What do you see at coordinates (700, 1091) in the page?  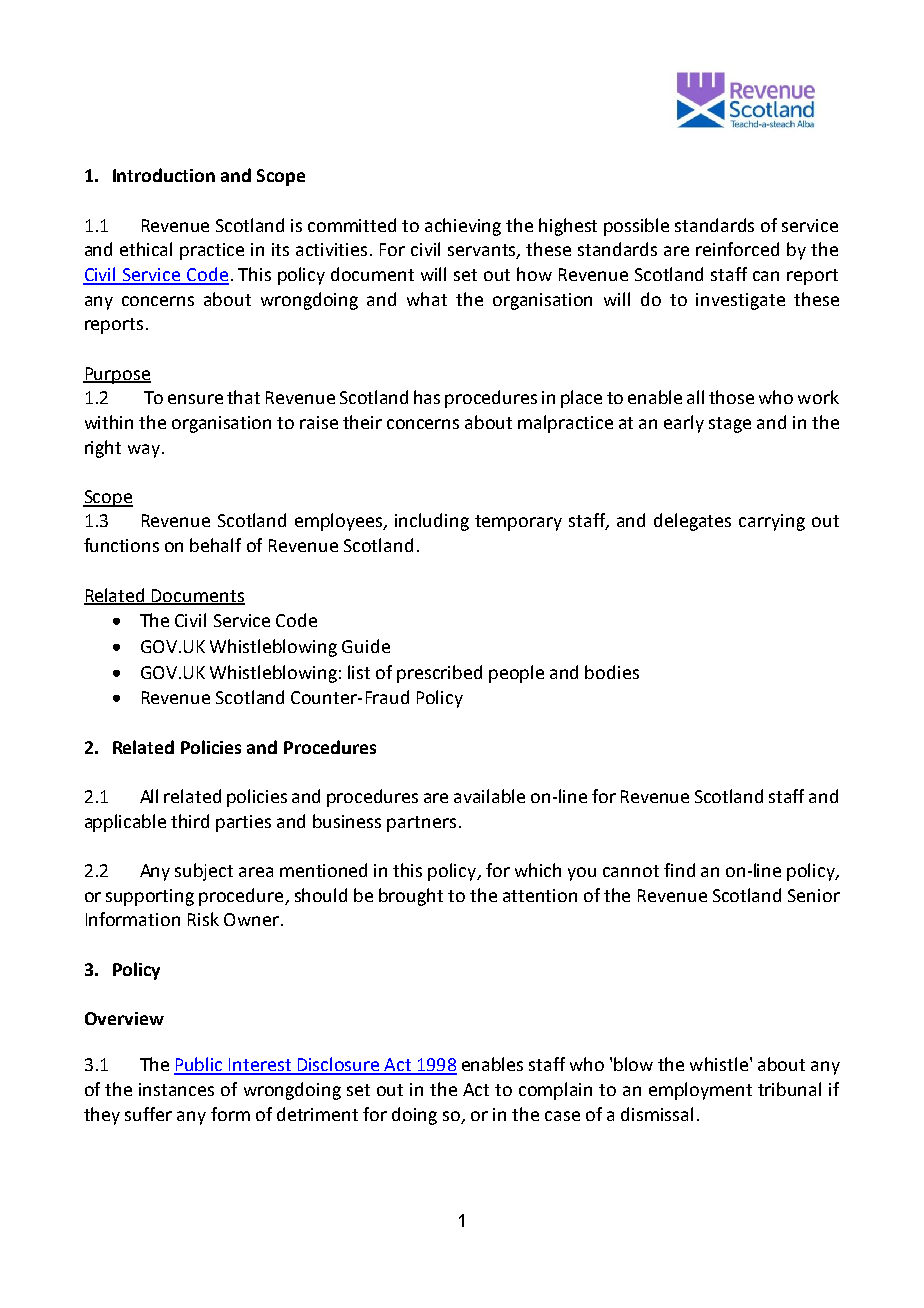 I see `employment` at bounding box center [700, 1091].
